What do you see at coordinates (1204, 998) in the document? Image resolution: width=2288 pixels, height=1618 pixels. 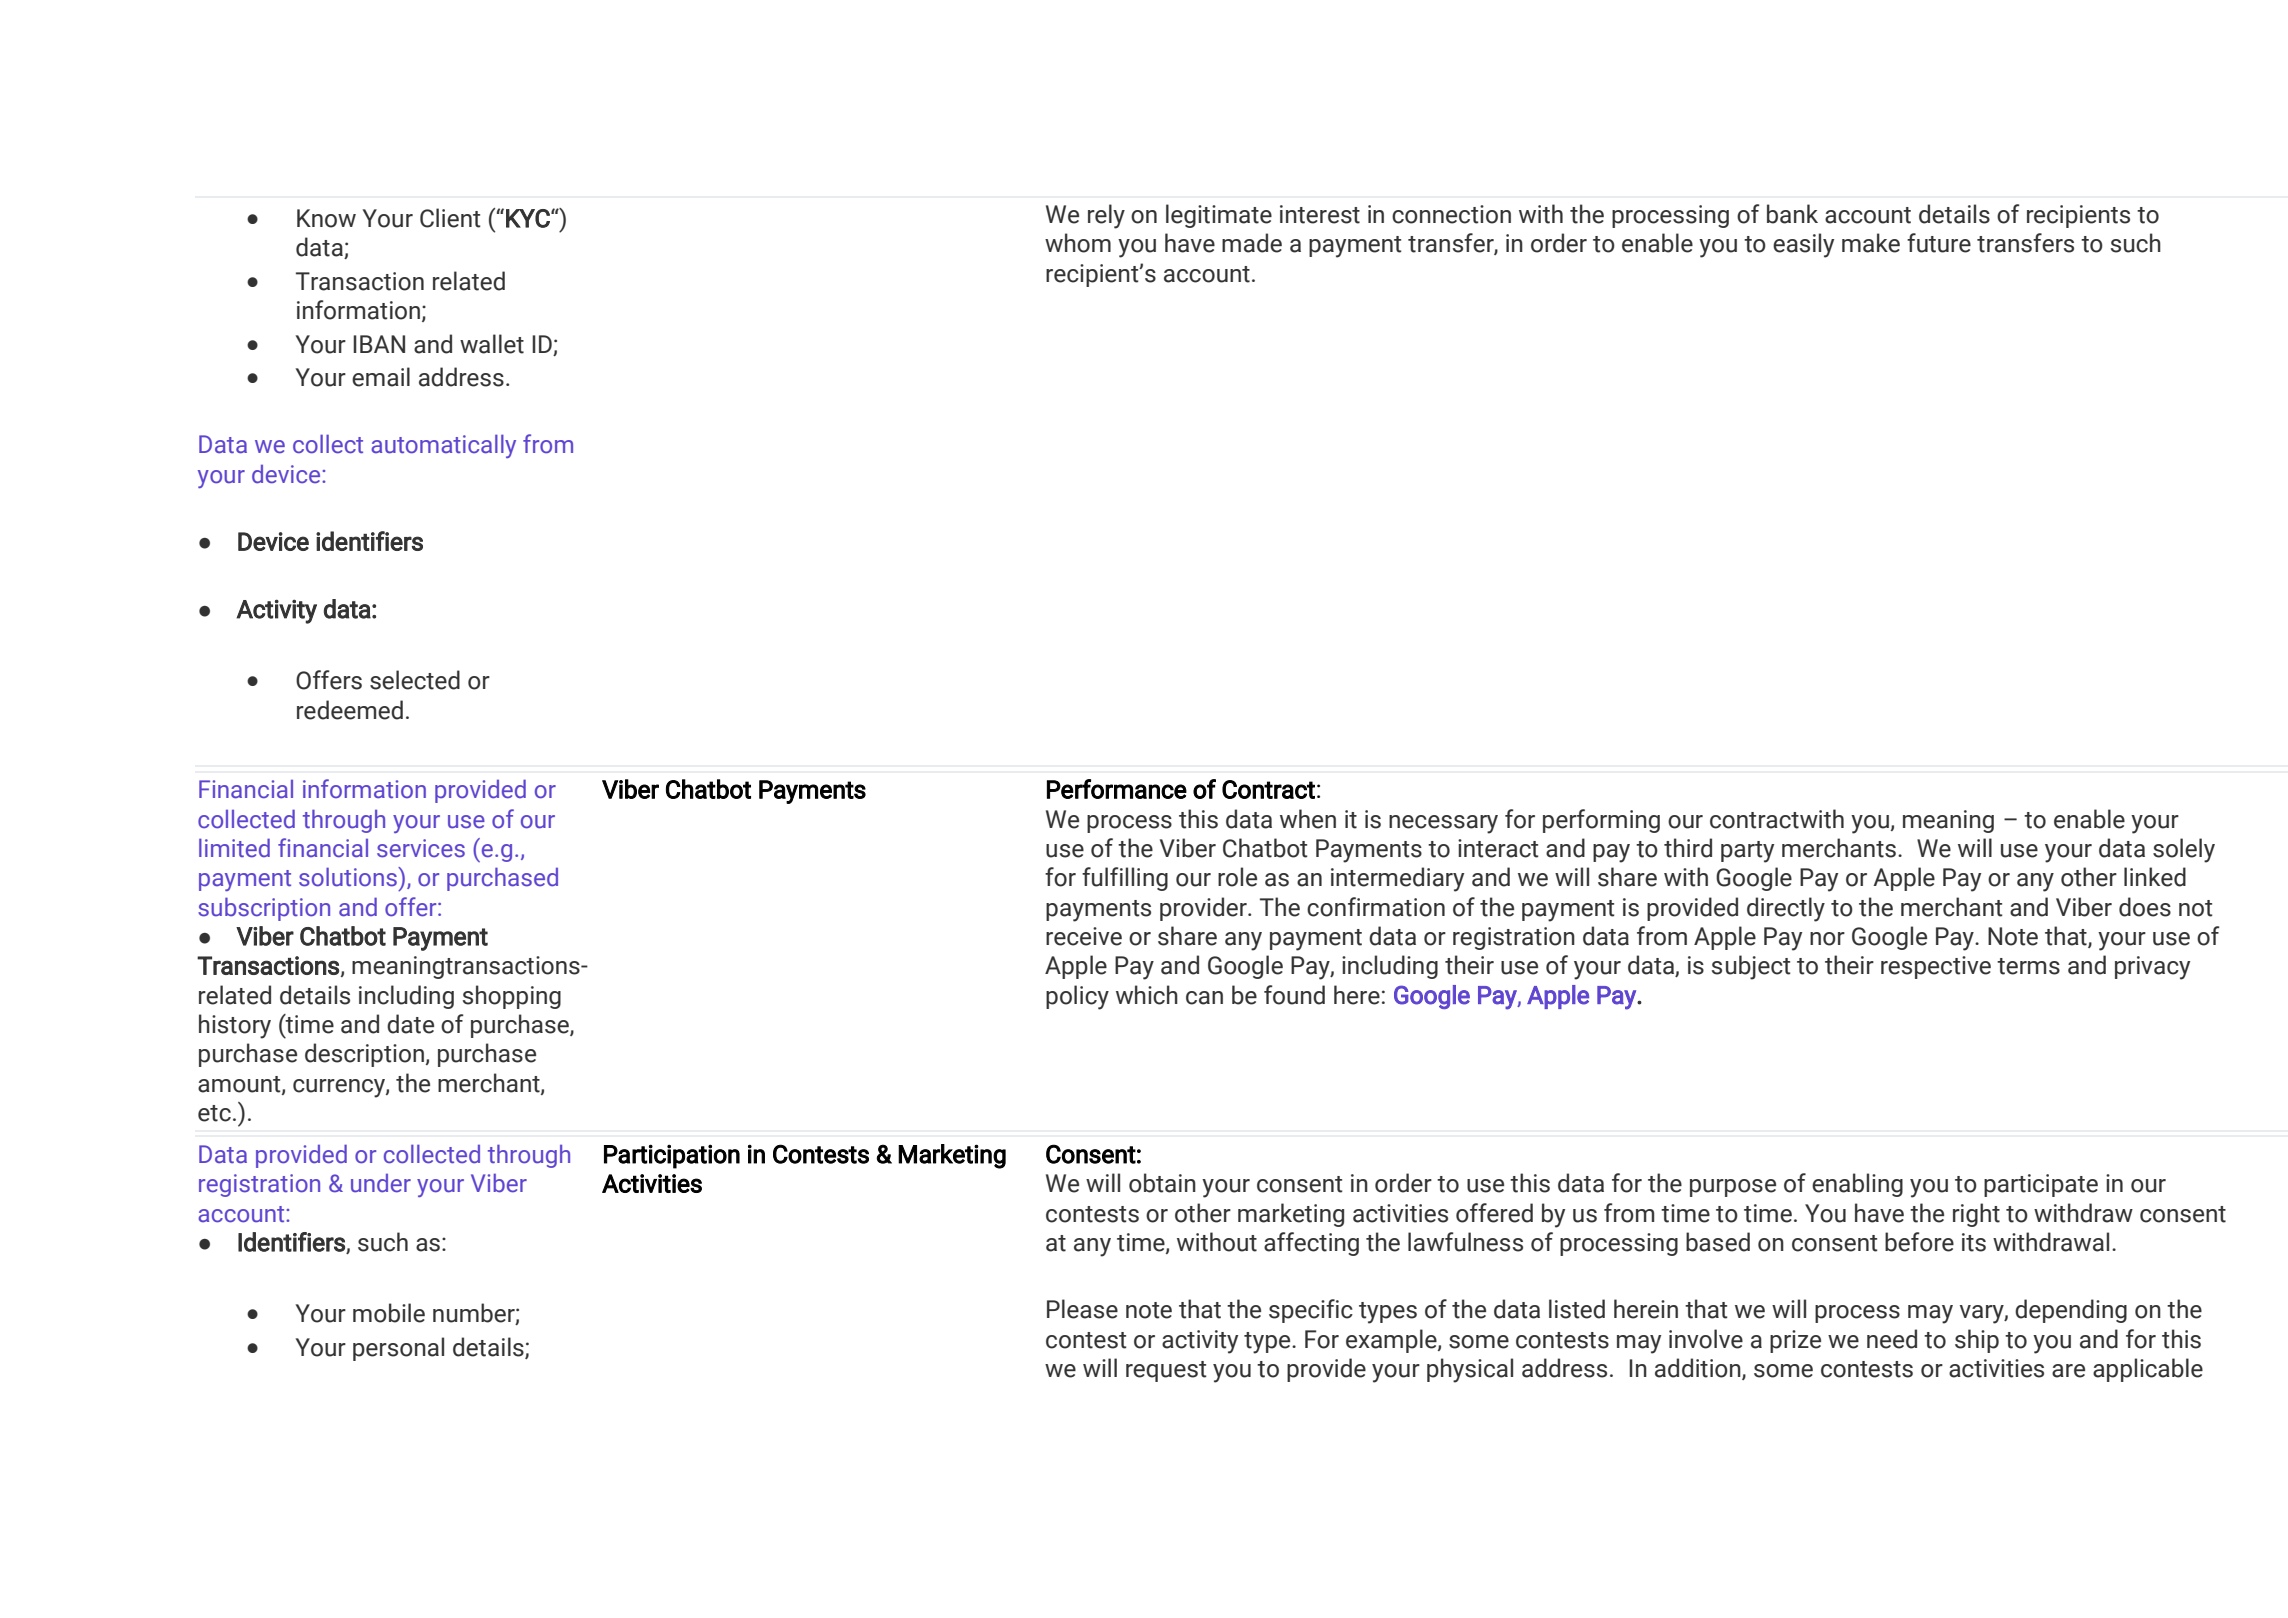 I see `can` at bounding box center [1204, 998].
